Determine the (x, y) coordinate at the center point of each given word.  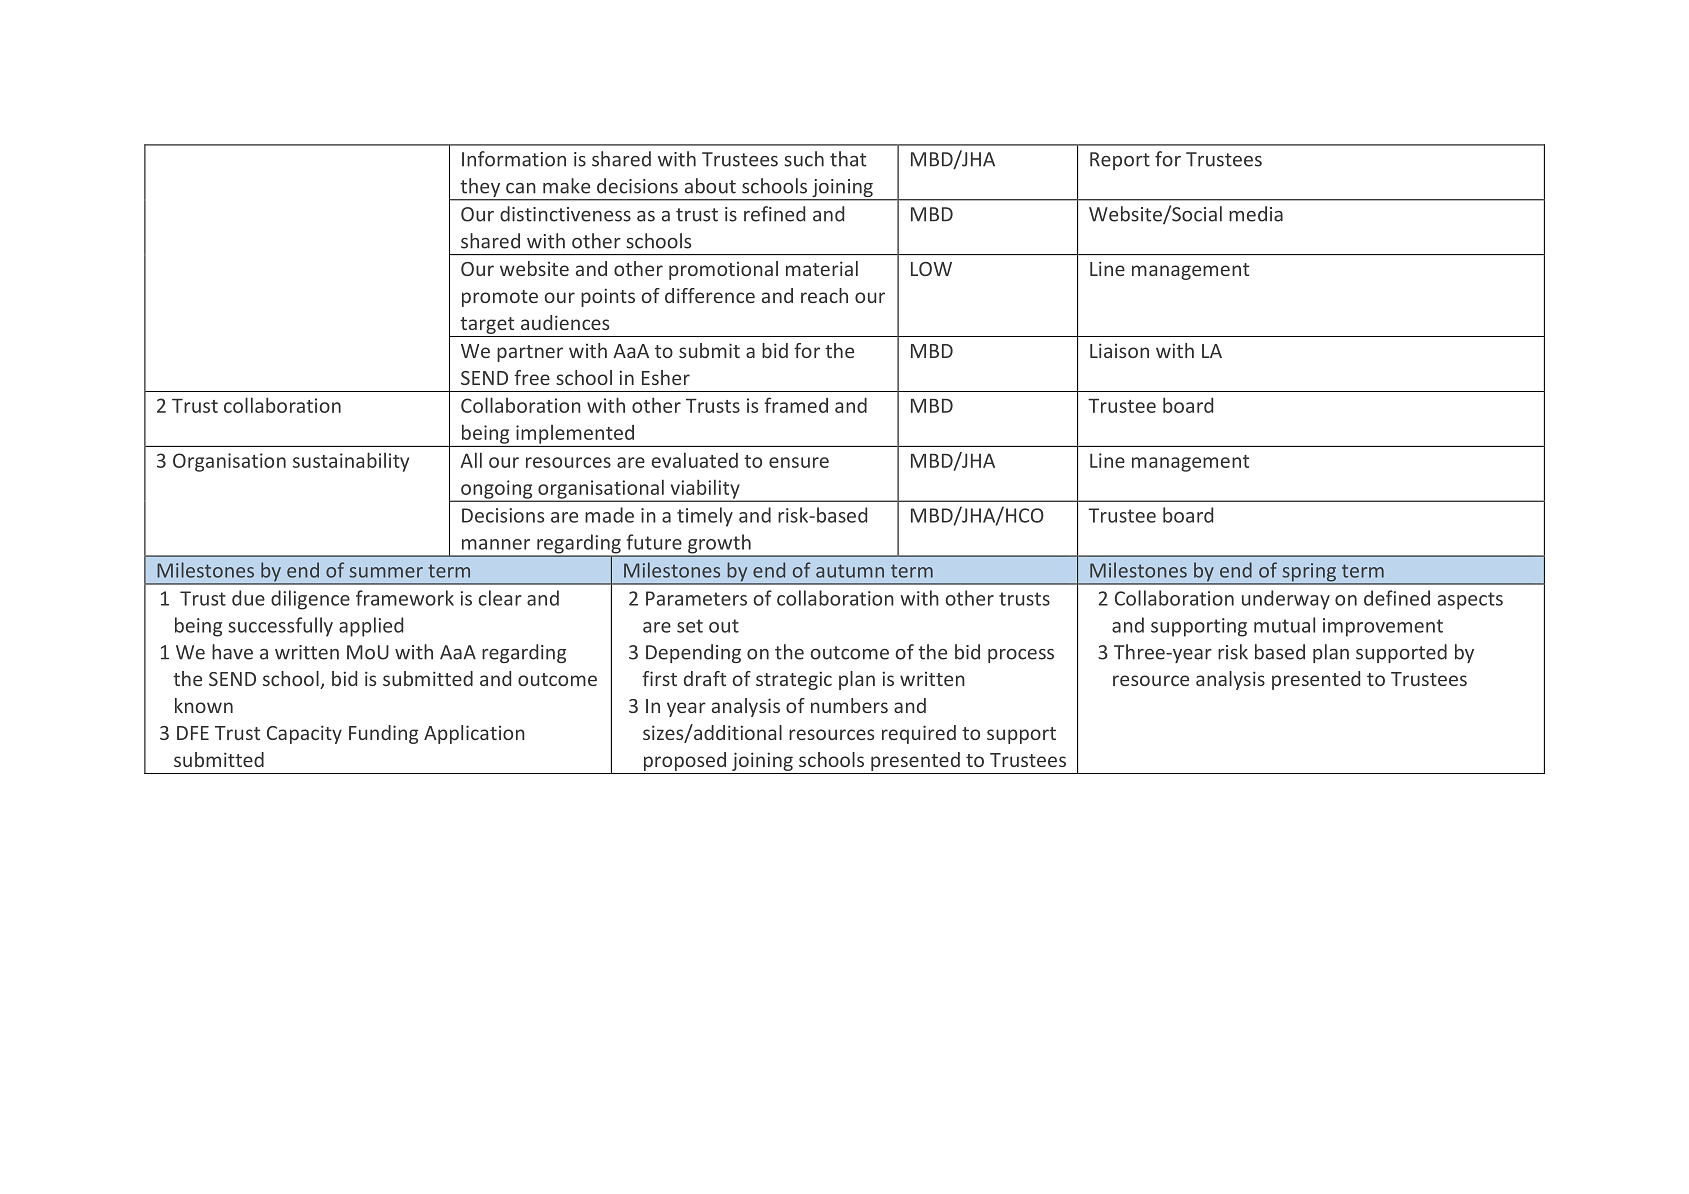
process (1021, 656)
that (848, 159)
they (480, 189)
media (1256, 214)
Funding (383, 734)
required (919, 734)
